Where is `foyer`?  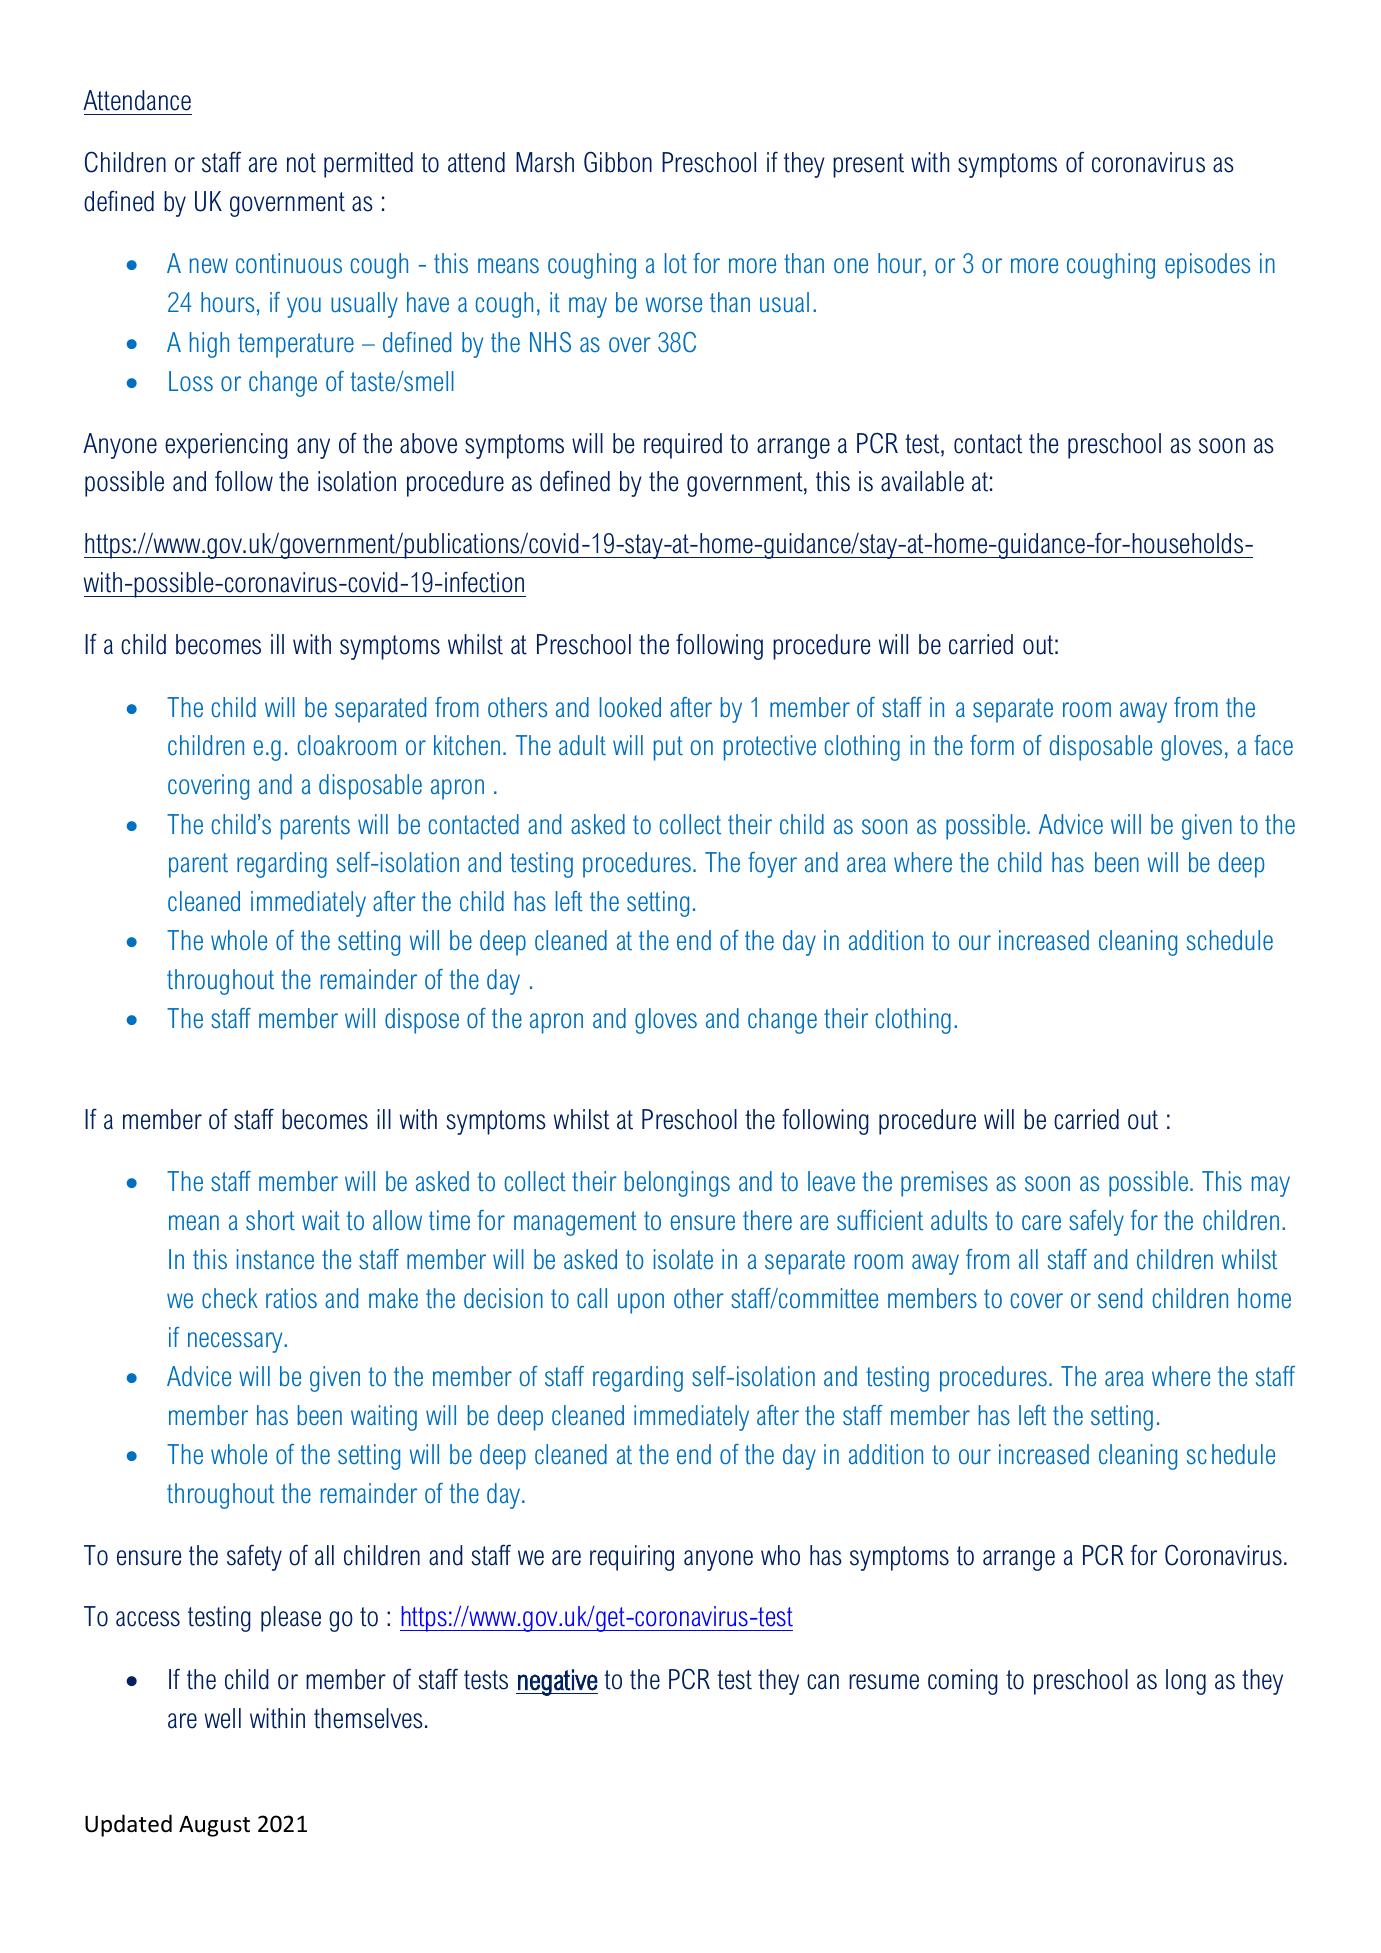 foyer is located at coordinates (772, 865).
